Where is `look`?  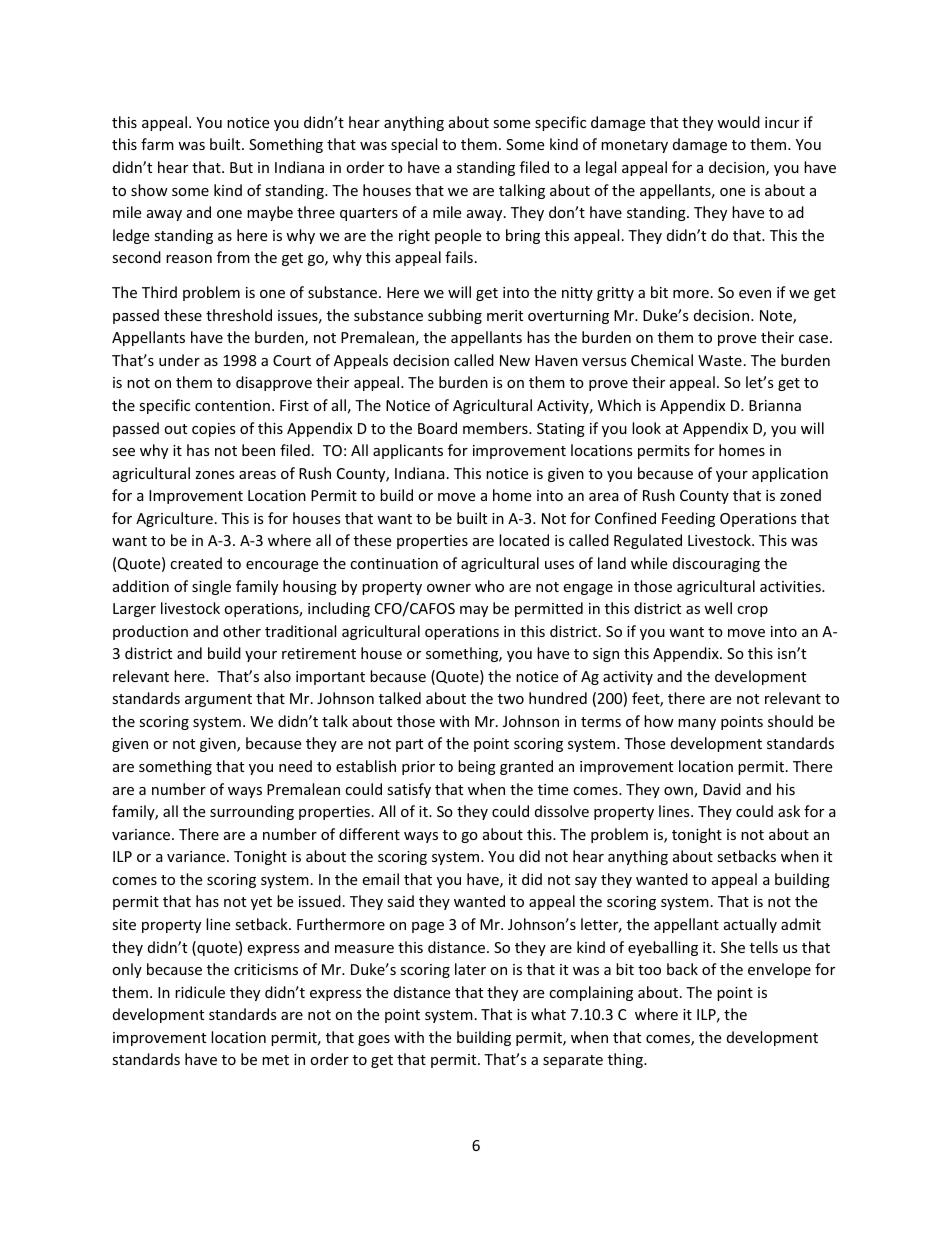
look is located at coordinates (646, 428).
